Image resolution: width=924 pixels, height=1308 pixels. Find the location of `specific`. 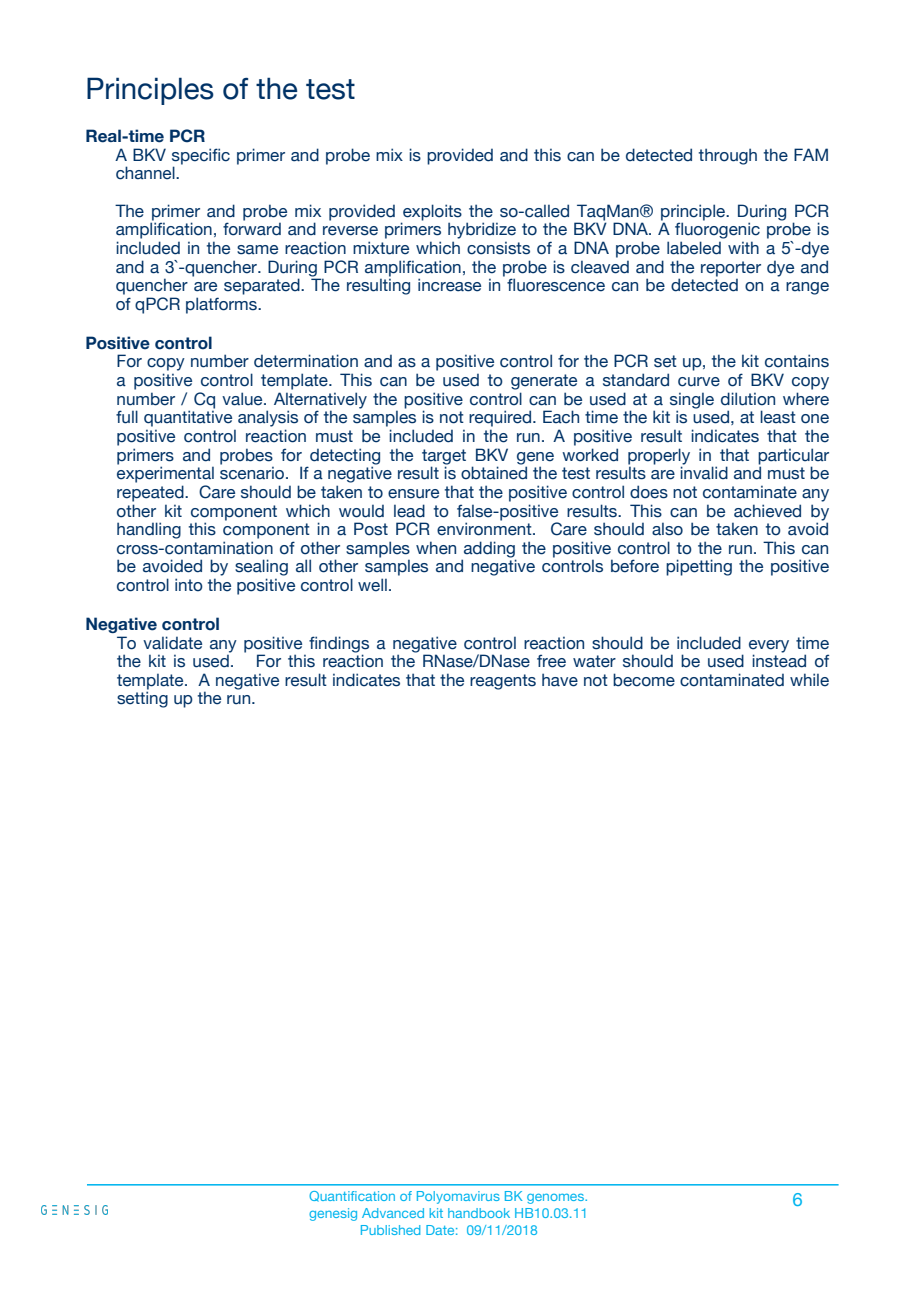

specific is located at coordinates (201, 157).
